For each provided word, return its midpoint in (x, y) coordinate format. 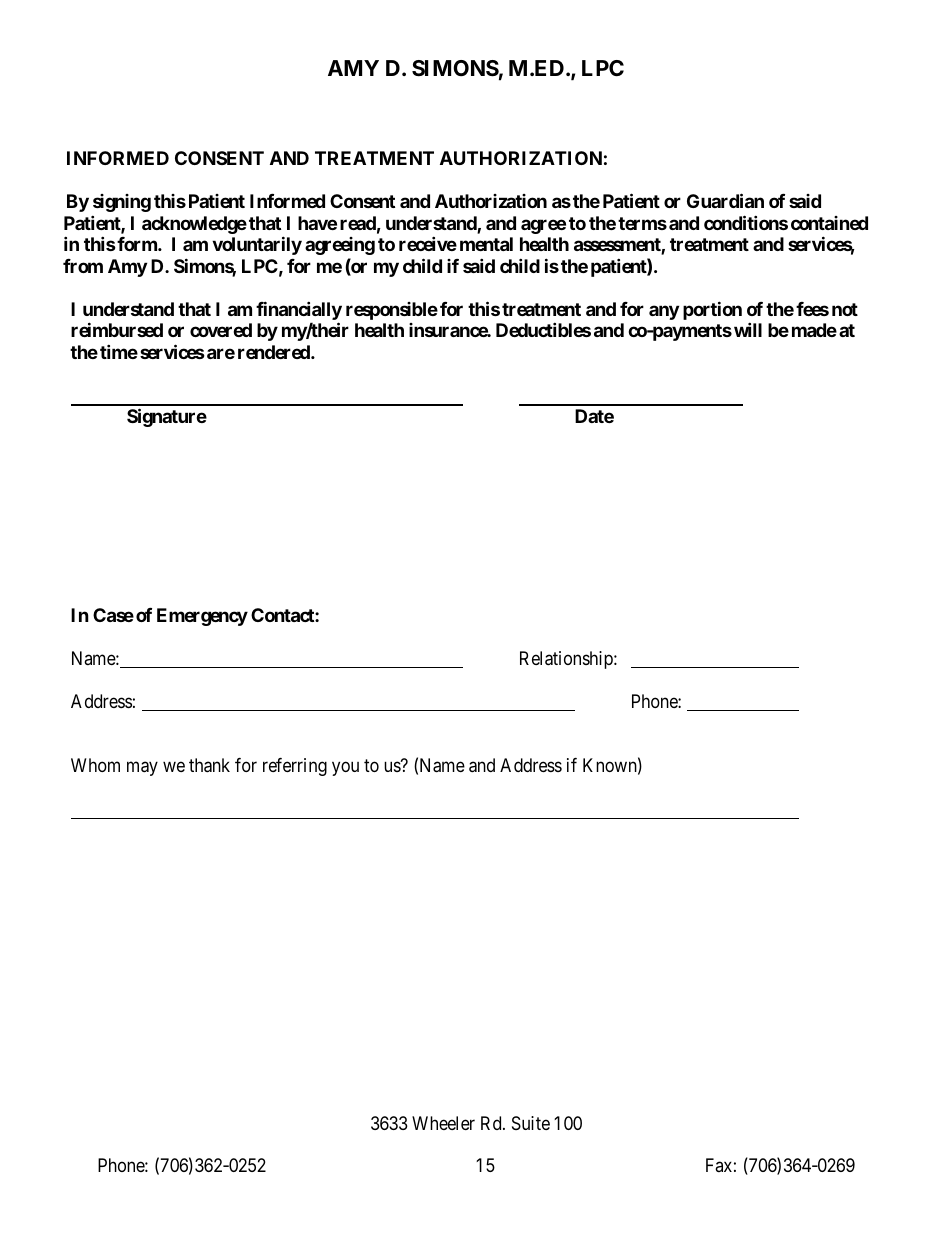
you (345, 769)
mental (486, 244)
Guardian (725, 201)
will (748, 329)
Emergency (202, 617)
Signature (167, 417)
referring (295, 767)
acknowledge (194, 225)
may (142, 769)
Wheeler (443, 1123)
